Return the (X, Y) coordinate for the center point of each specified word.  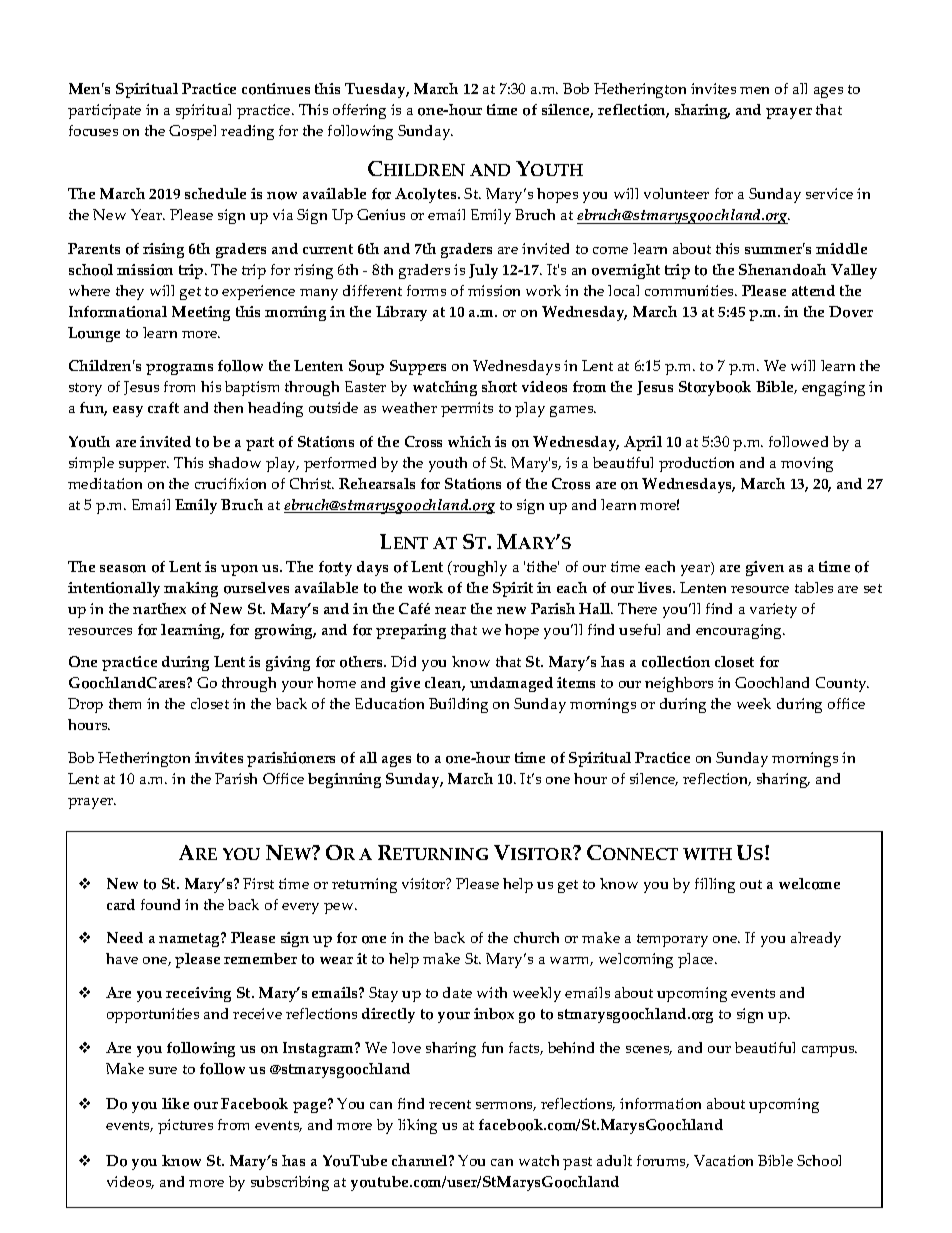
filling (715, 885)
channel (421, 1160)
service (829, 193)
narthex (159, 608)
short (499, 387)
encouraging (740, 631)
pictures (185, 1126)
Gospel (192, 132)
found (160, 904)
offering (359, 111)
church (536, 937)
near (450, 610)
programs (179, 369)
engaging (833, 388)
